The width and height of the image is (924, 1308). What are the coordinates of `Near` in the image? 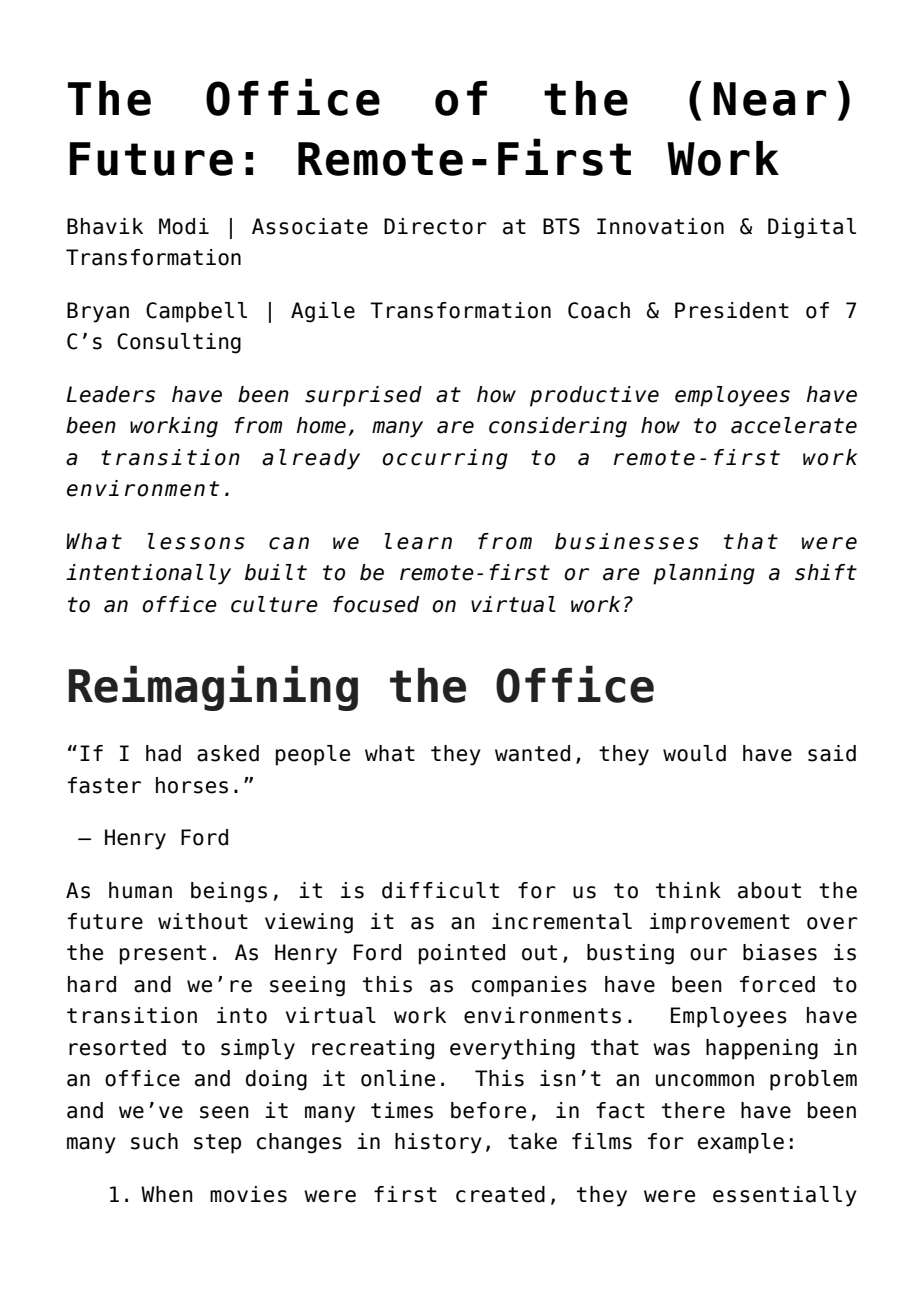 It's located at (769, 99).
